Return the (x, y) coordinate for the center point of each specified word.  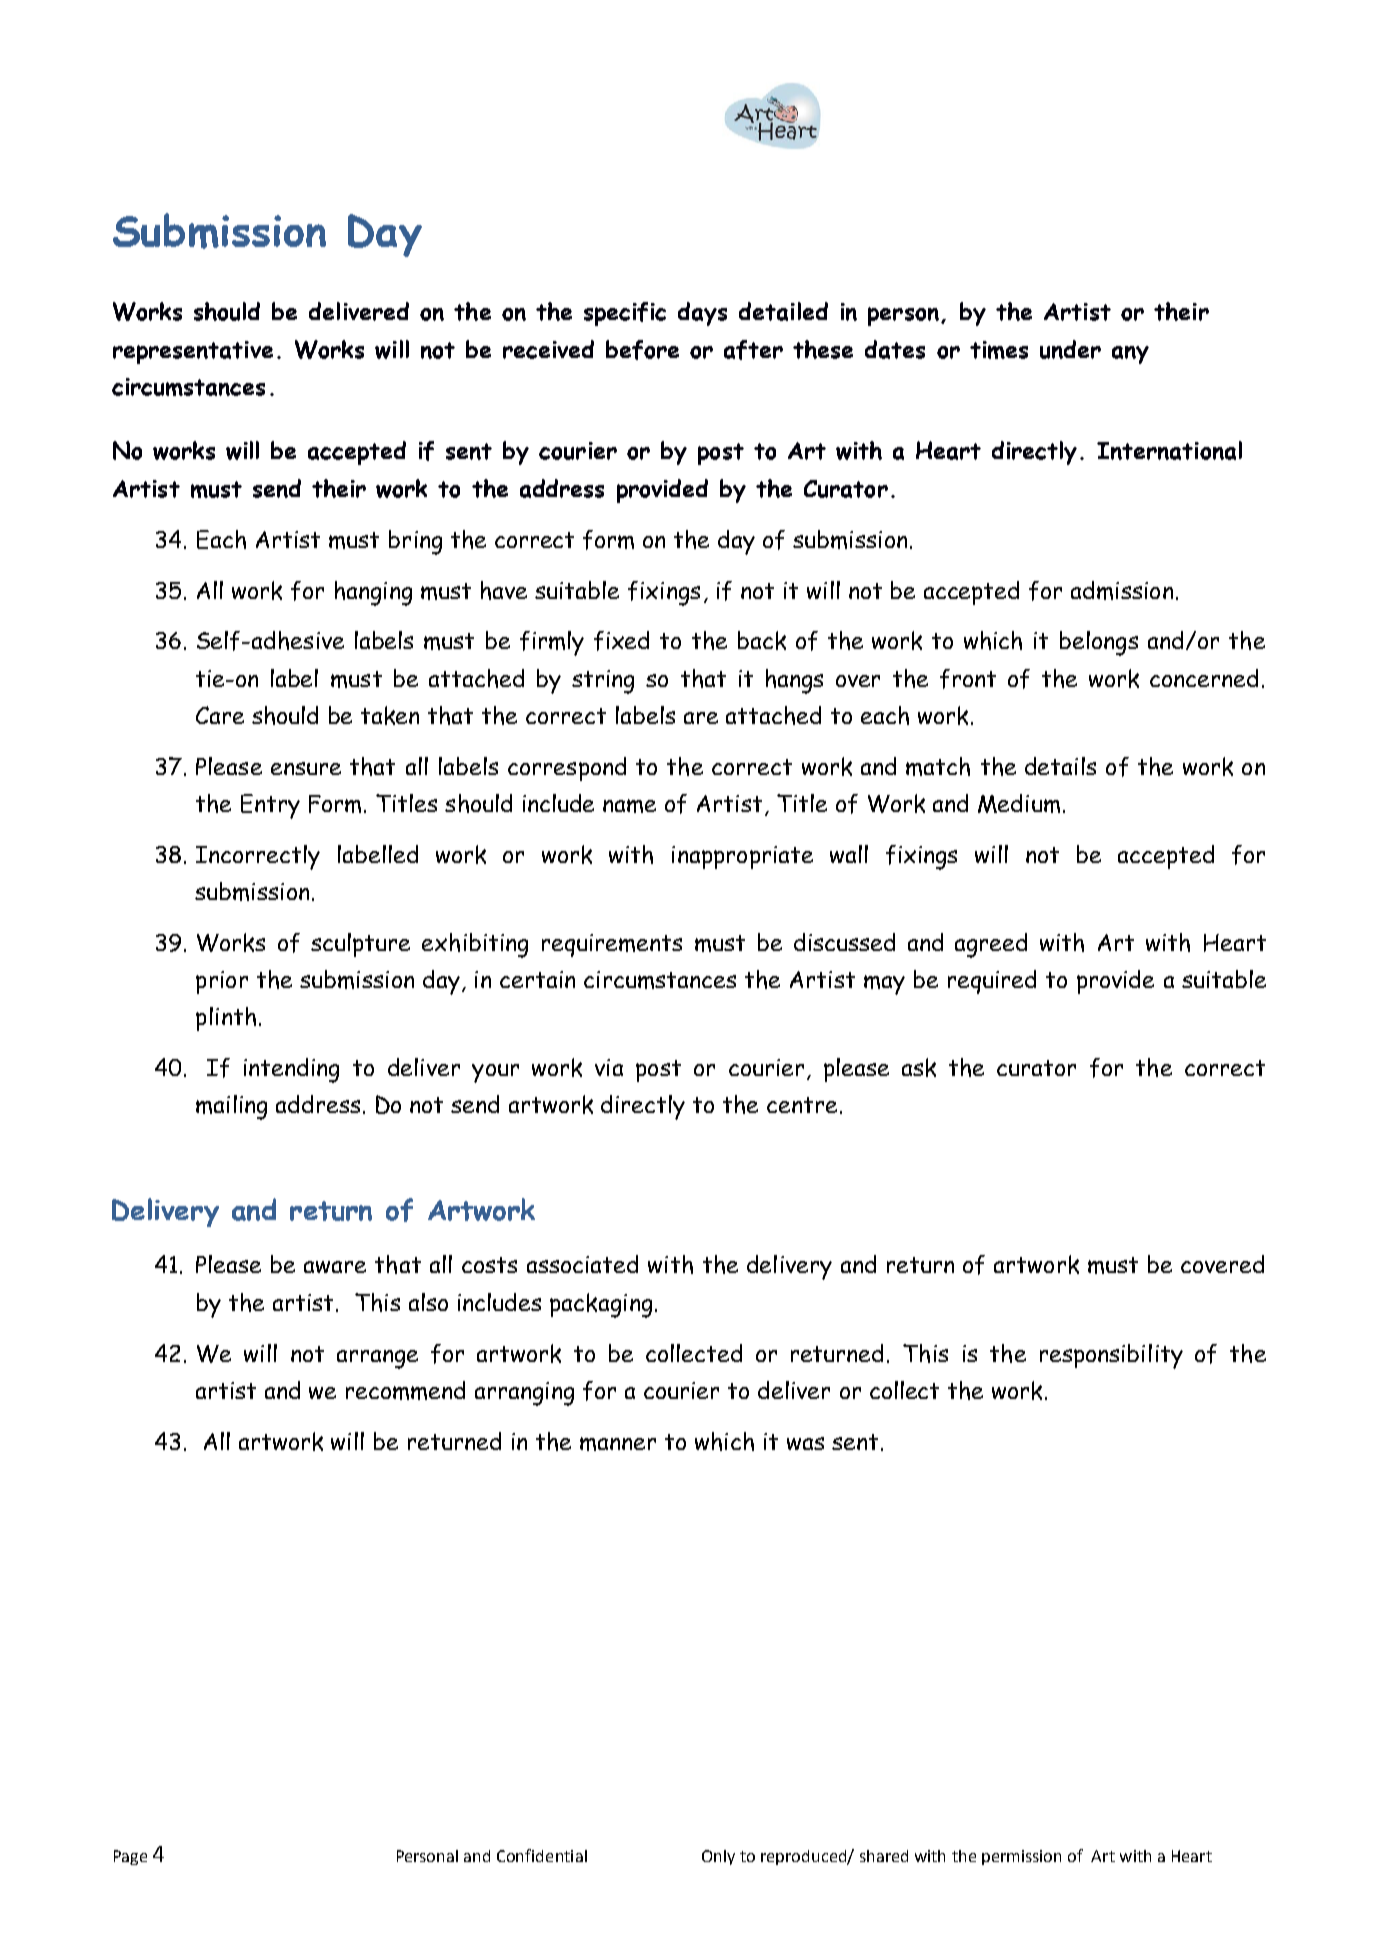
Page (130, 1857)
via (609, 1067)
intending (291, 1070)
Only (718, 1857)
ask (919, 1067)
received (548, 349)
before (642, 350)
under (1070, 349)
